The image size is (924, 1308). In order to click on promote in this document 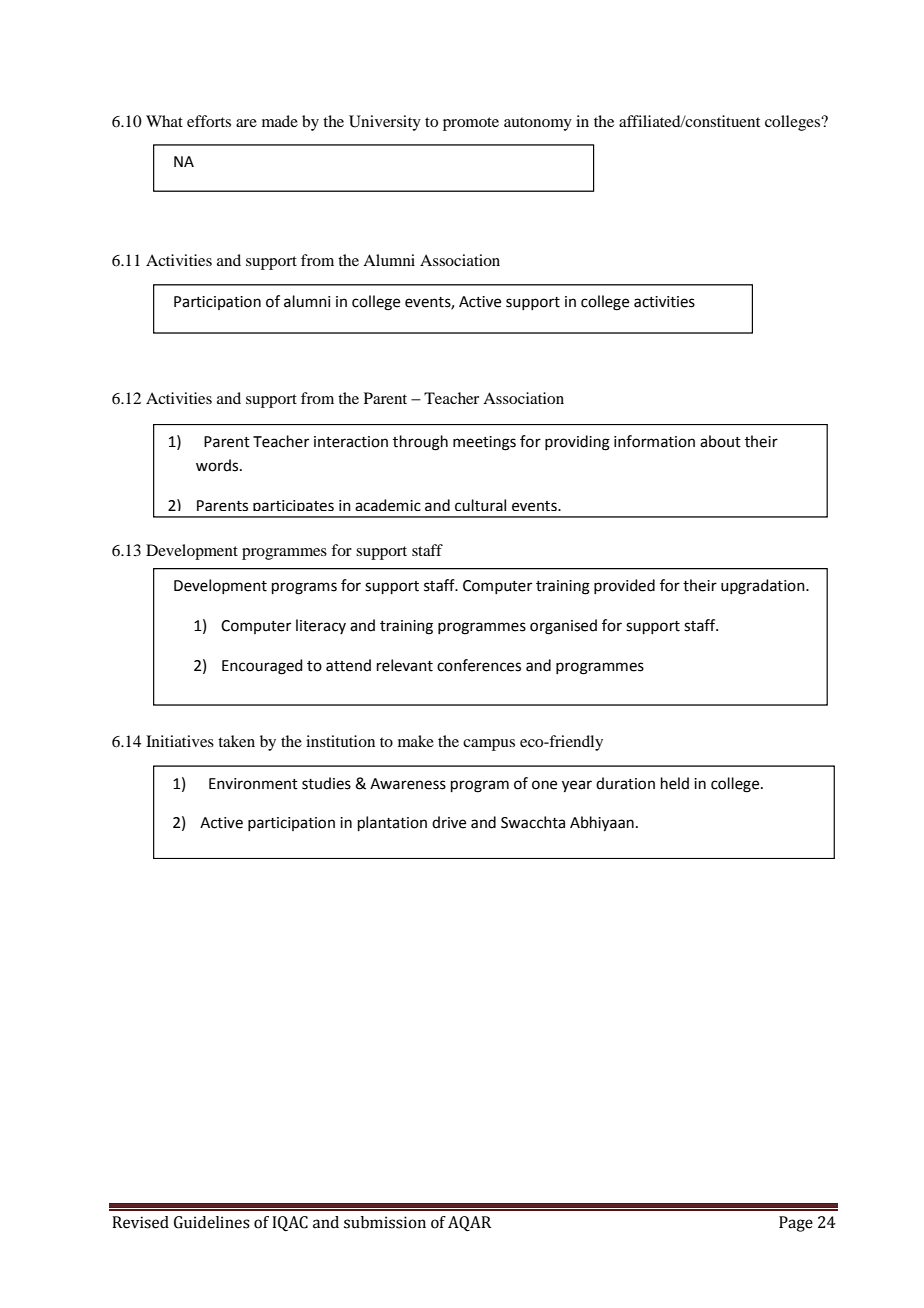, I will do `click(471, 124)`.
